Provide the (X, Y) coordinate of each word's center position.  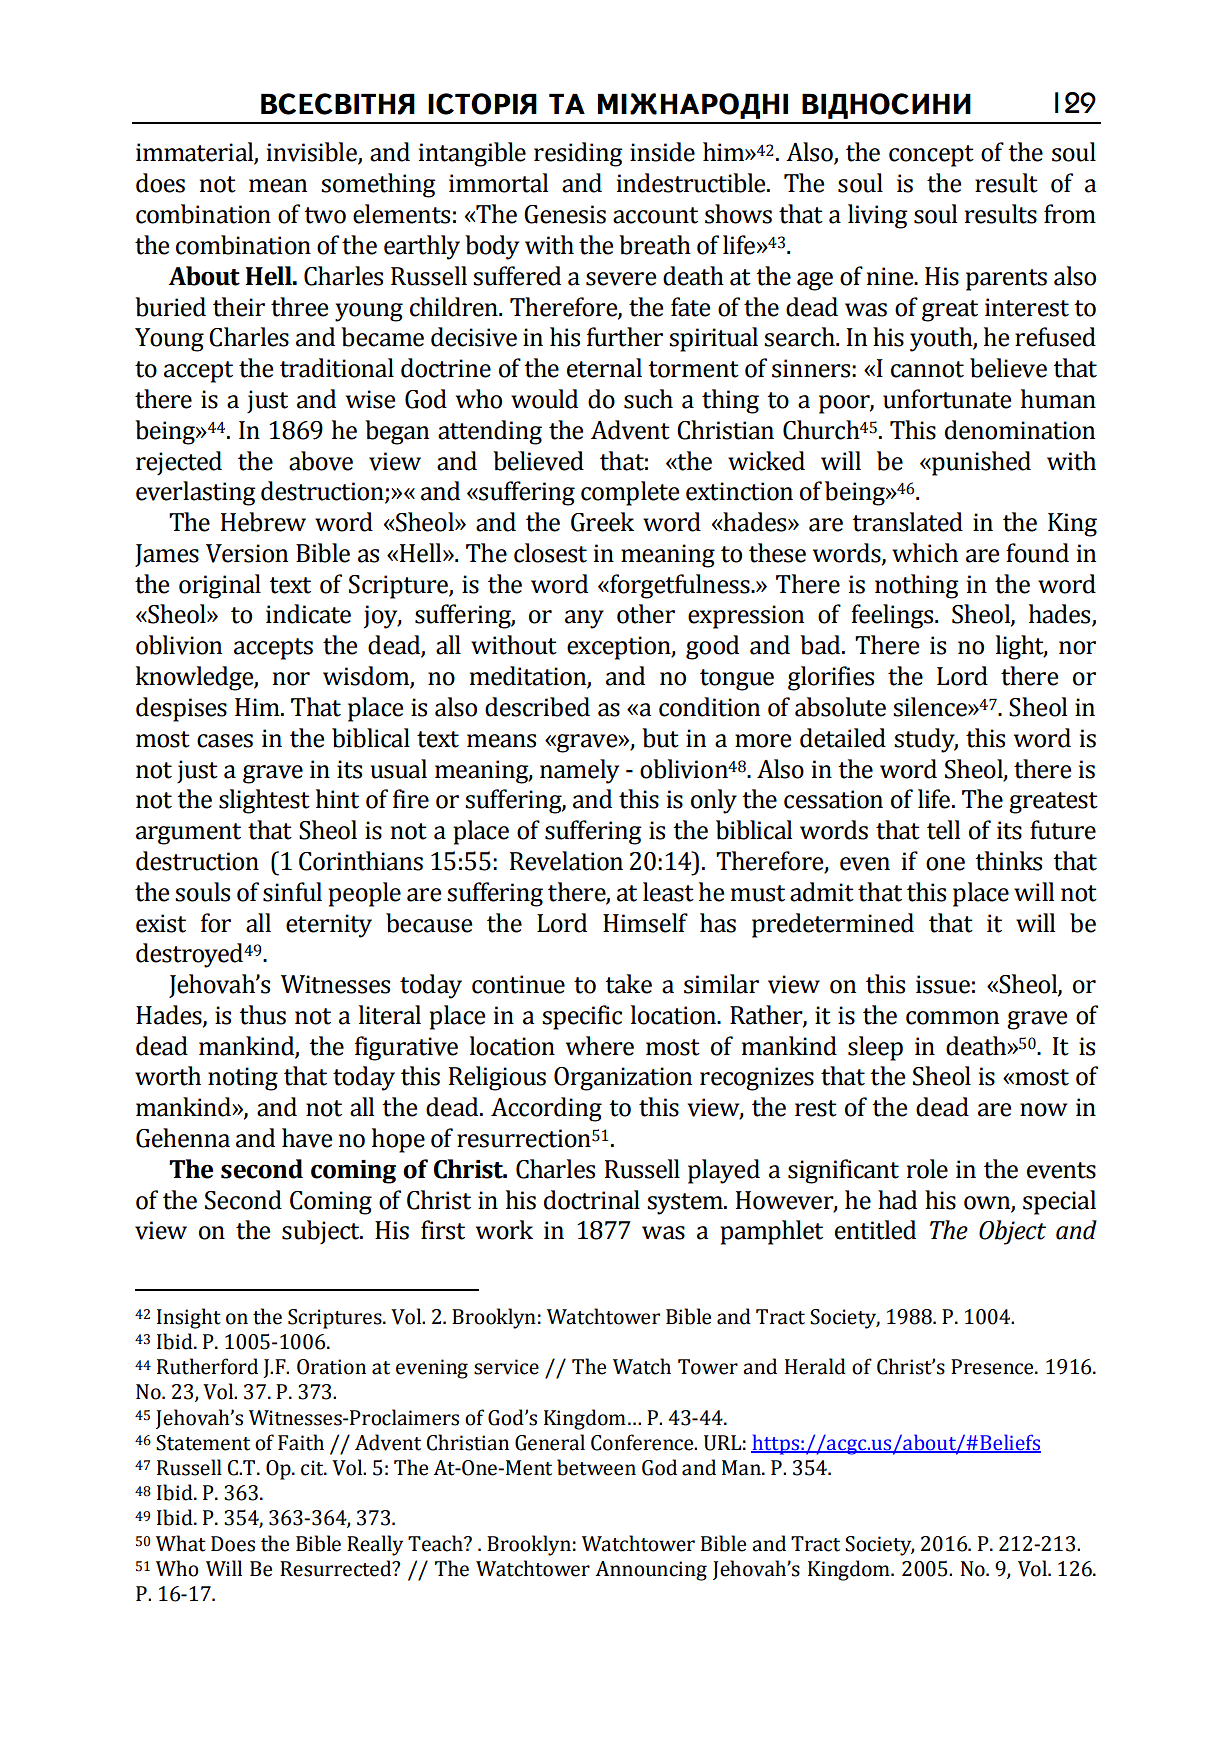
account (655, 215)
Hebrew (263, 522)
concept (931, 156)
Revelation (566, 861)
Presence (993, 1367)
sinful (292, 892)
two (325, 215)
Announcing (651, 1571)
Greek (602, 522)
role (927, 1169)
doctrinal (592, 1200)
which (925, 553)
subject (322, 1232)
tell (943, 830)
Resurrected (337, 1568)
